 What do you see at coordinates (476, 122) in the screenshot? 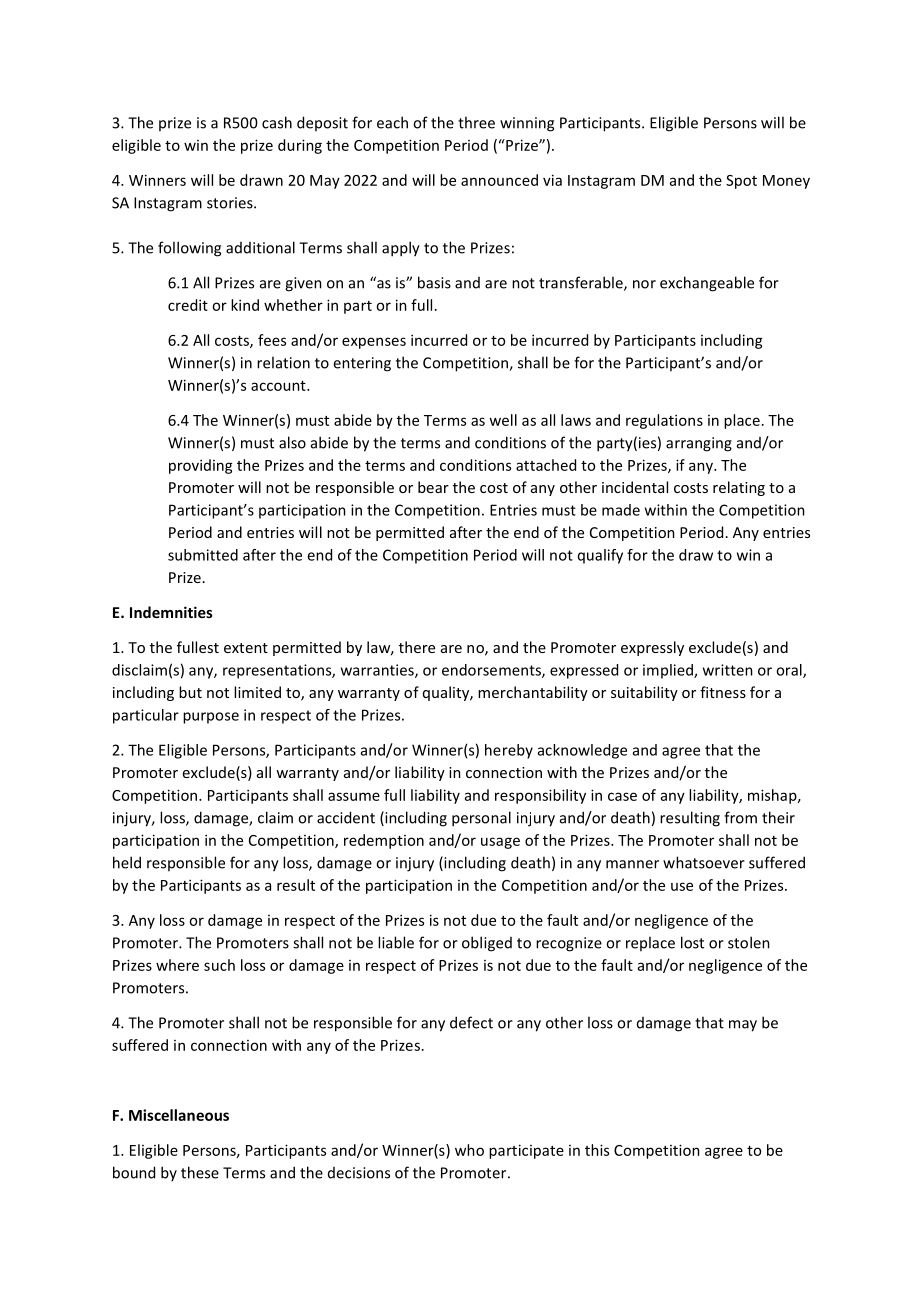
I see `three` at bounding box center [476, 122].
